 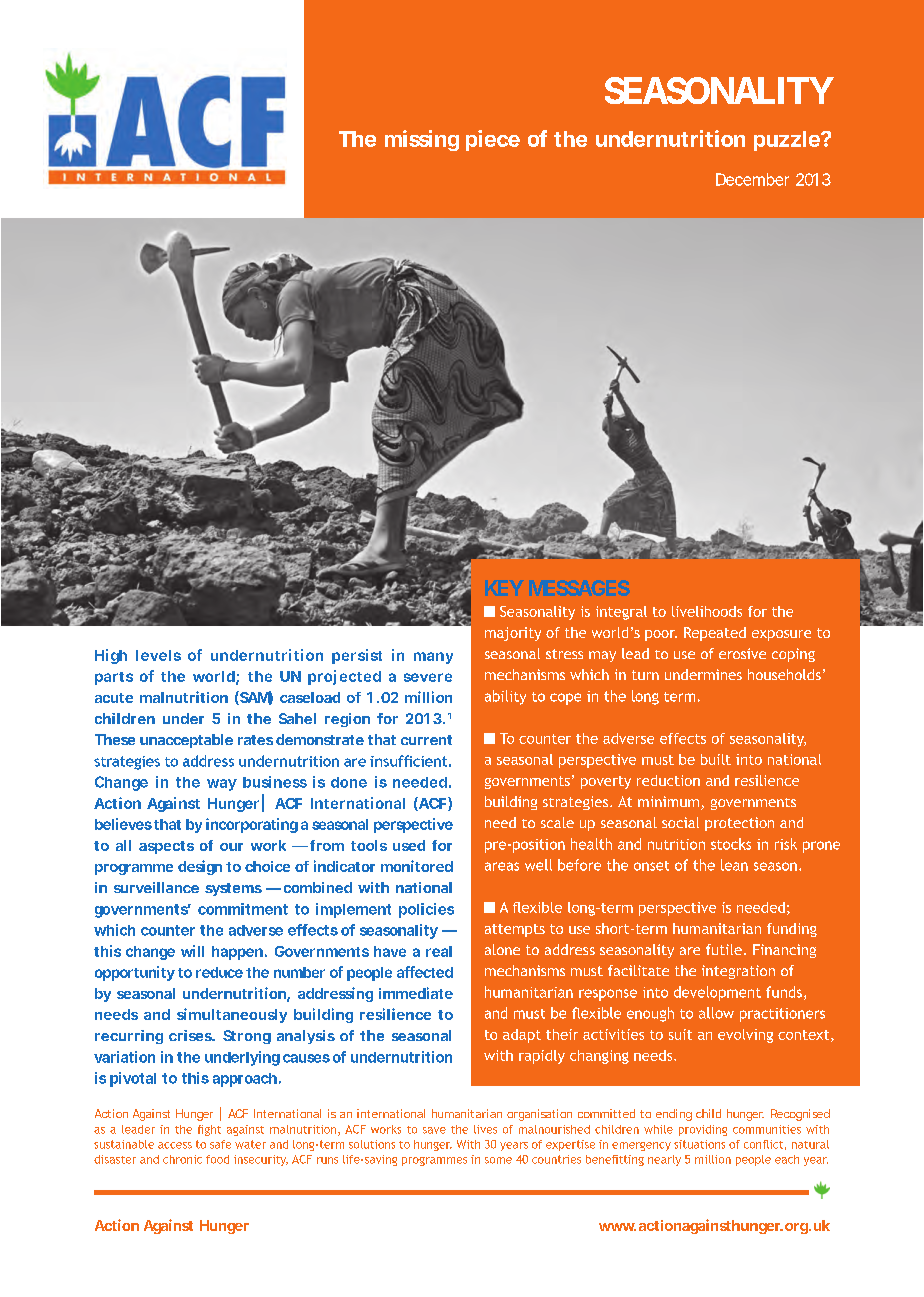 What do you see at coordinates (621, 613) in the screenshot?
I see `integral` at bounding box center [621, 613].
